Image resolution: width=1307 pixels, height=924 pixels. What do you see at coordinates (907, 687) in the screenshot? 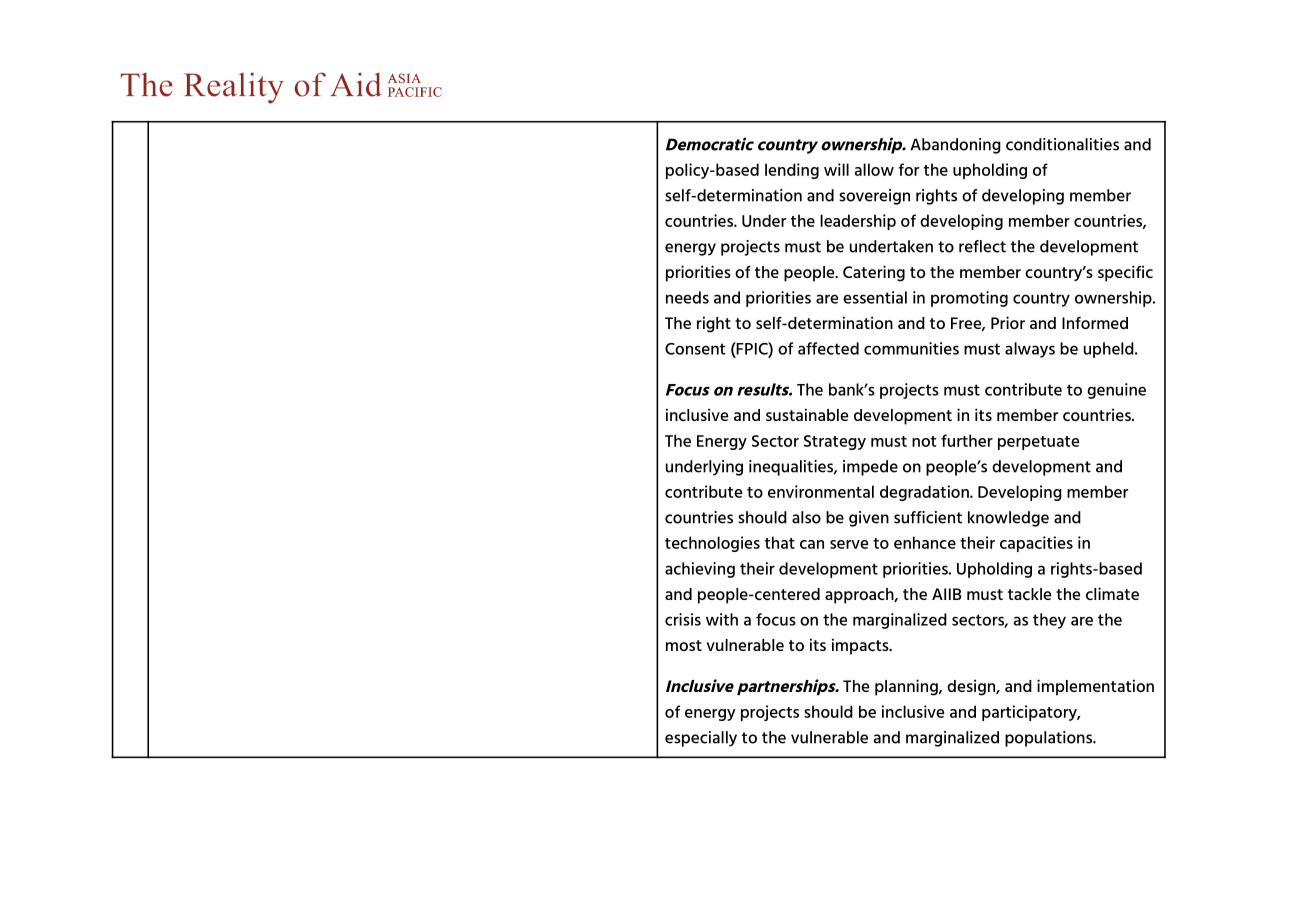
I see `planning` at bounding box center [907, 687].
